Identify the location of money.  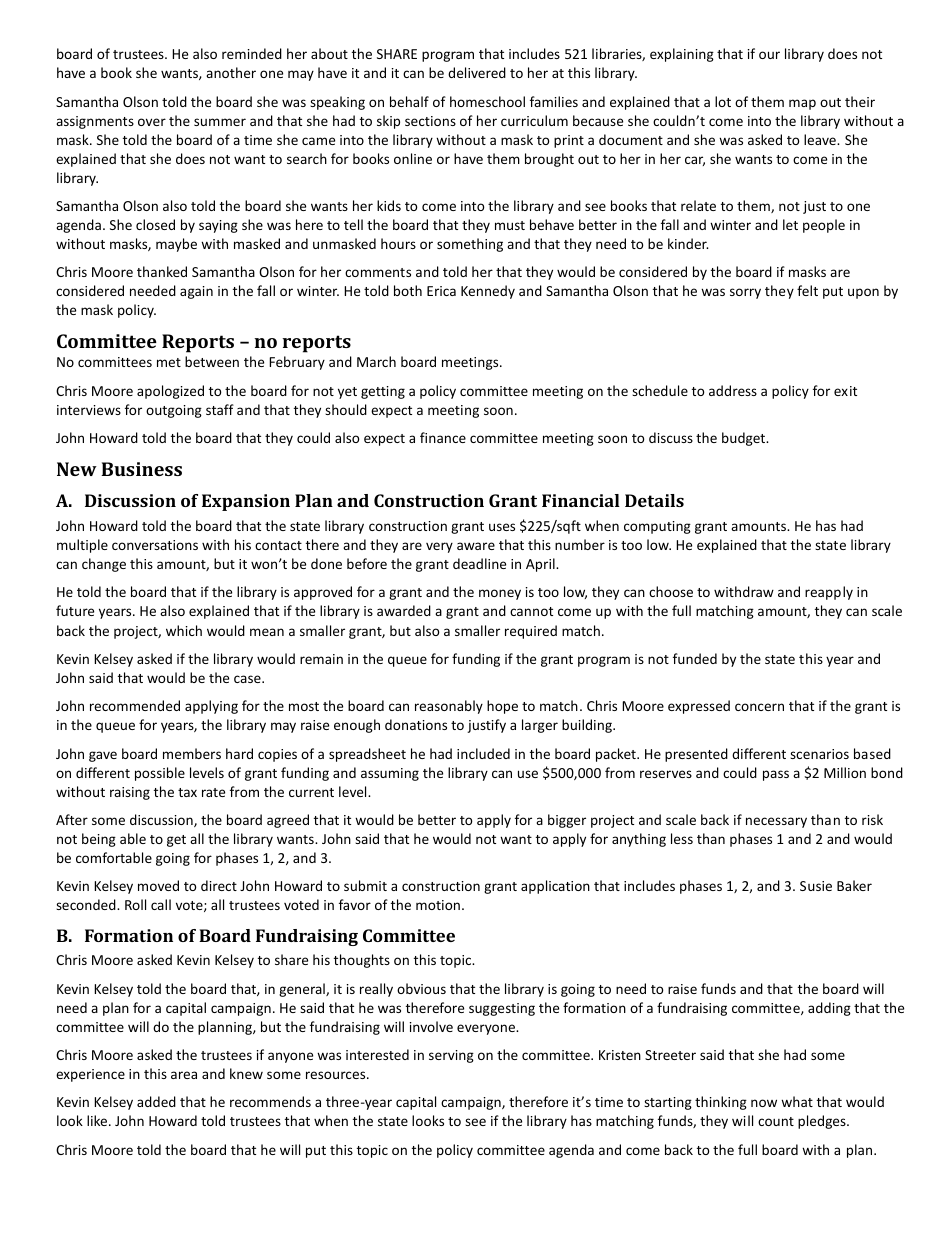
(500, 594).
